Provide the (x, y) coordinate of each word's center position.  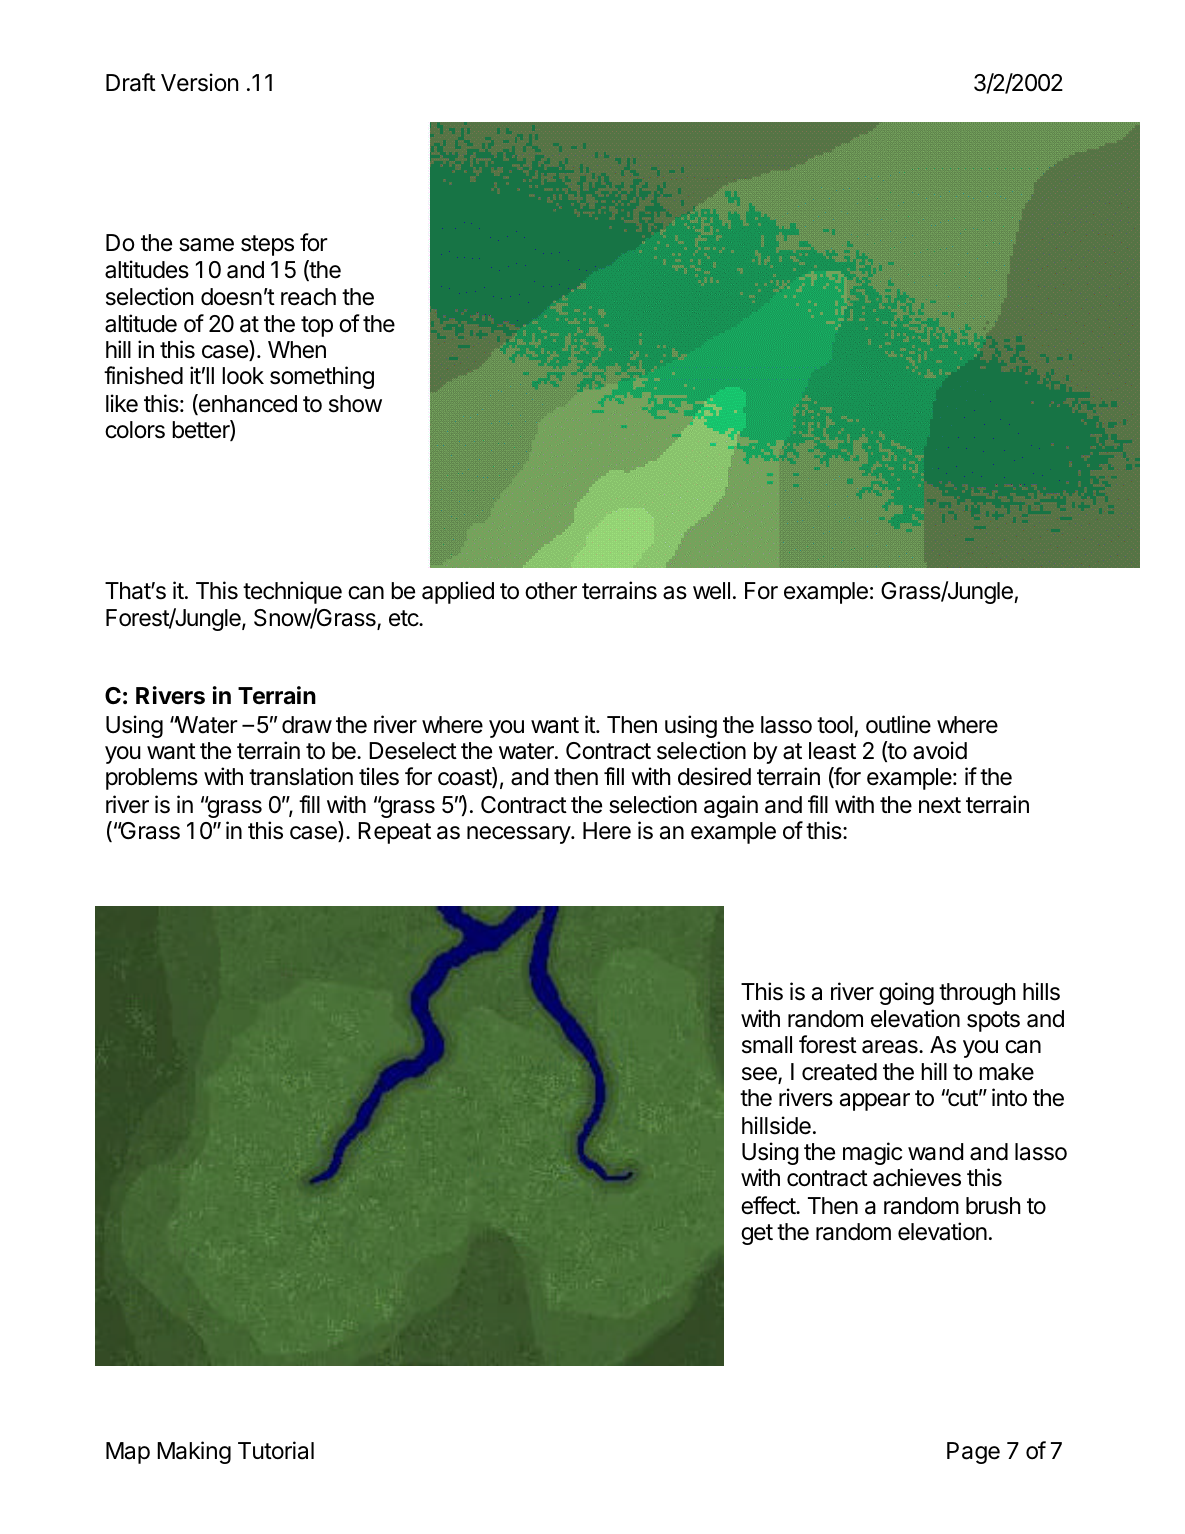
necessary (519, 835)
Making (194, 1452)
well (711, 591)
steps (267, 245)
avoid (940, 750)
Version (199, 82)
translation (301, 776)
